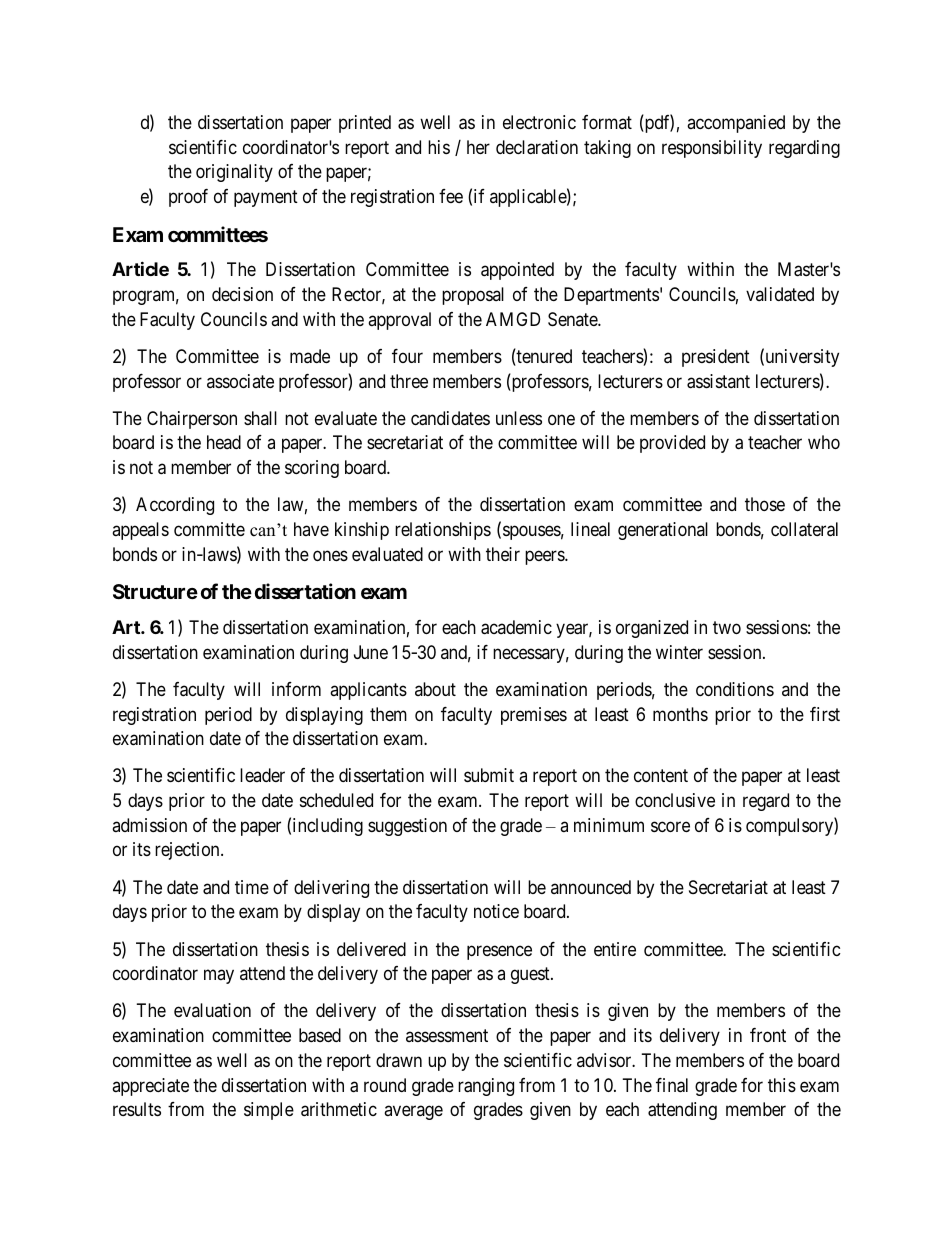  I want to click on academic, so click(516, 627).
